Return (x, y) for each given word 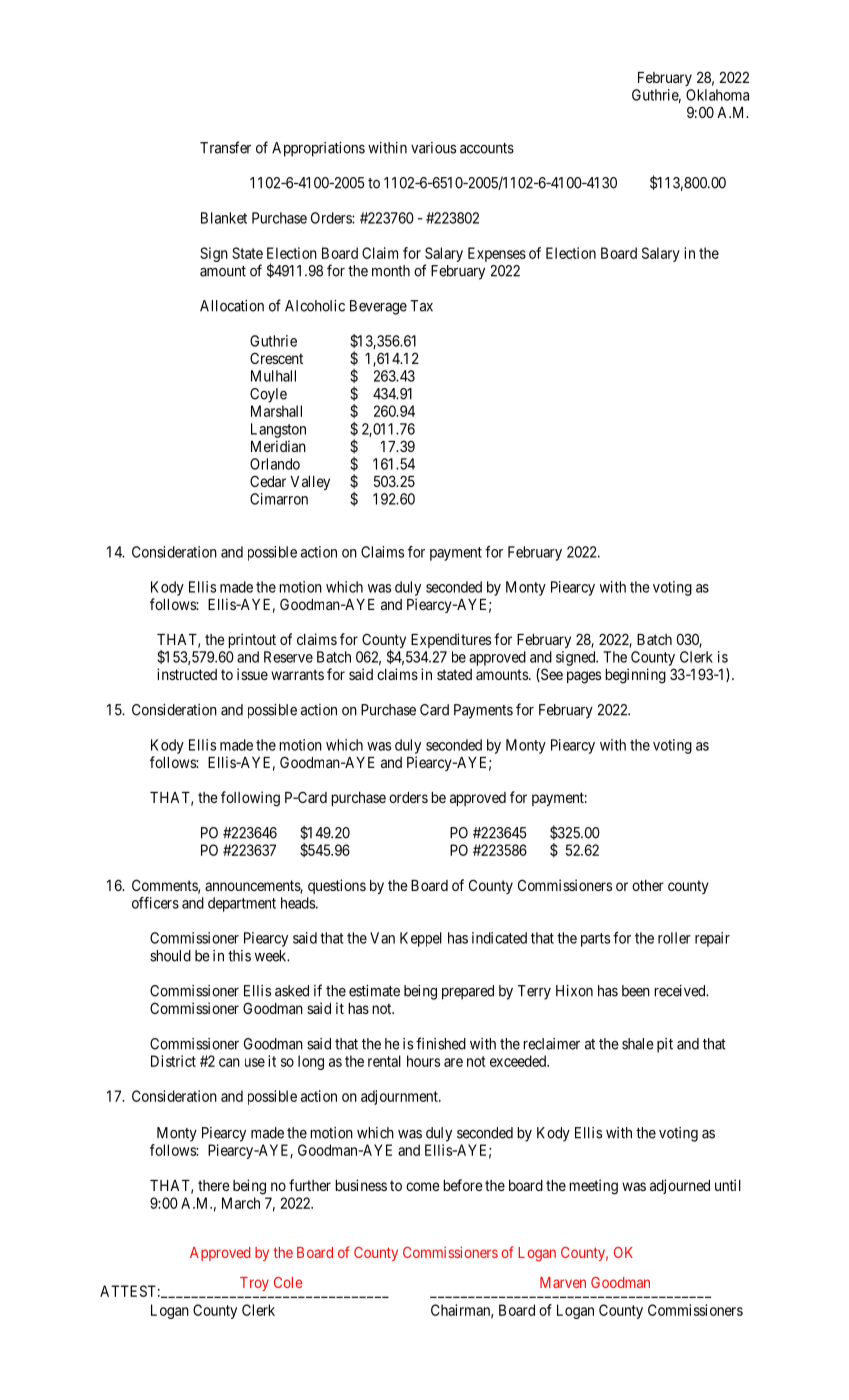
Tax (421, 306)
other (648, 885)
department (242, 904)
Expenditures (451, 640)
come (423, 1186)
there (214, 1185)
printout (252, 640)
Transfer (225, 147)
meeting (593, 1187)
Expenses (497, 254)
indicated (499, 938)
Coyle (268, 395)
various (433, 148)
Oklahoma (717, 95)
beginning (635, 676)
